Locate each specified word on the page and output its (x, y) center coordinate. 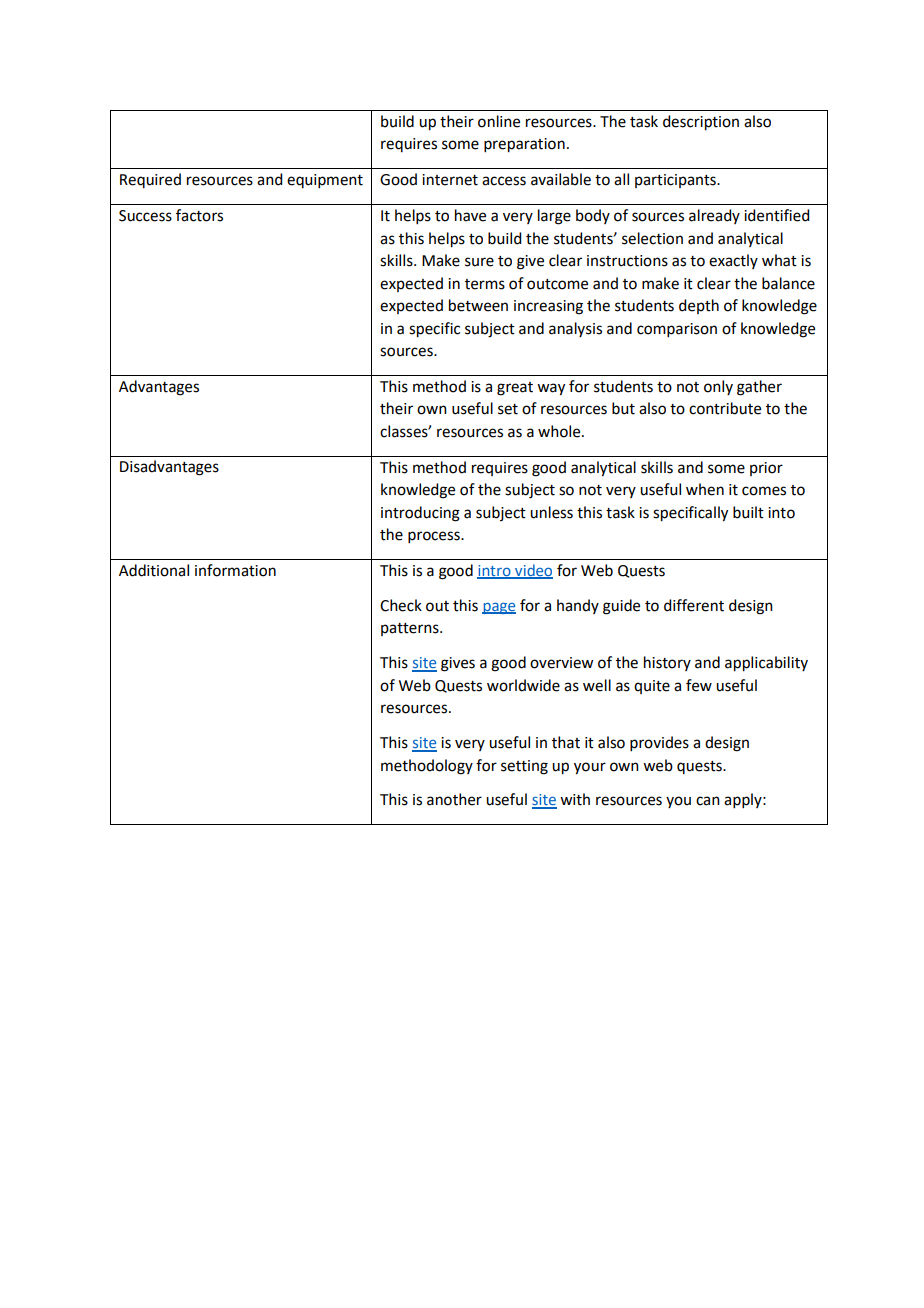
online (499, 121)
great (515, 389)
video (533, 571)
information (235, 570)
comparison (677, 330)
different (694, 605)
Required (150, 180)
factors (199, 215)
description (701, 123)
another (454, 799)
